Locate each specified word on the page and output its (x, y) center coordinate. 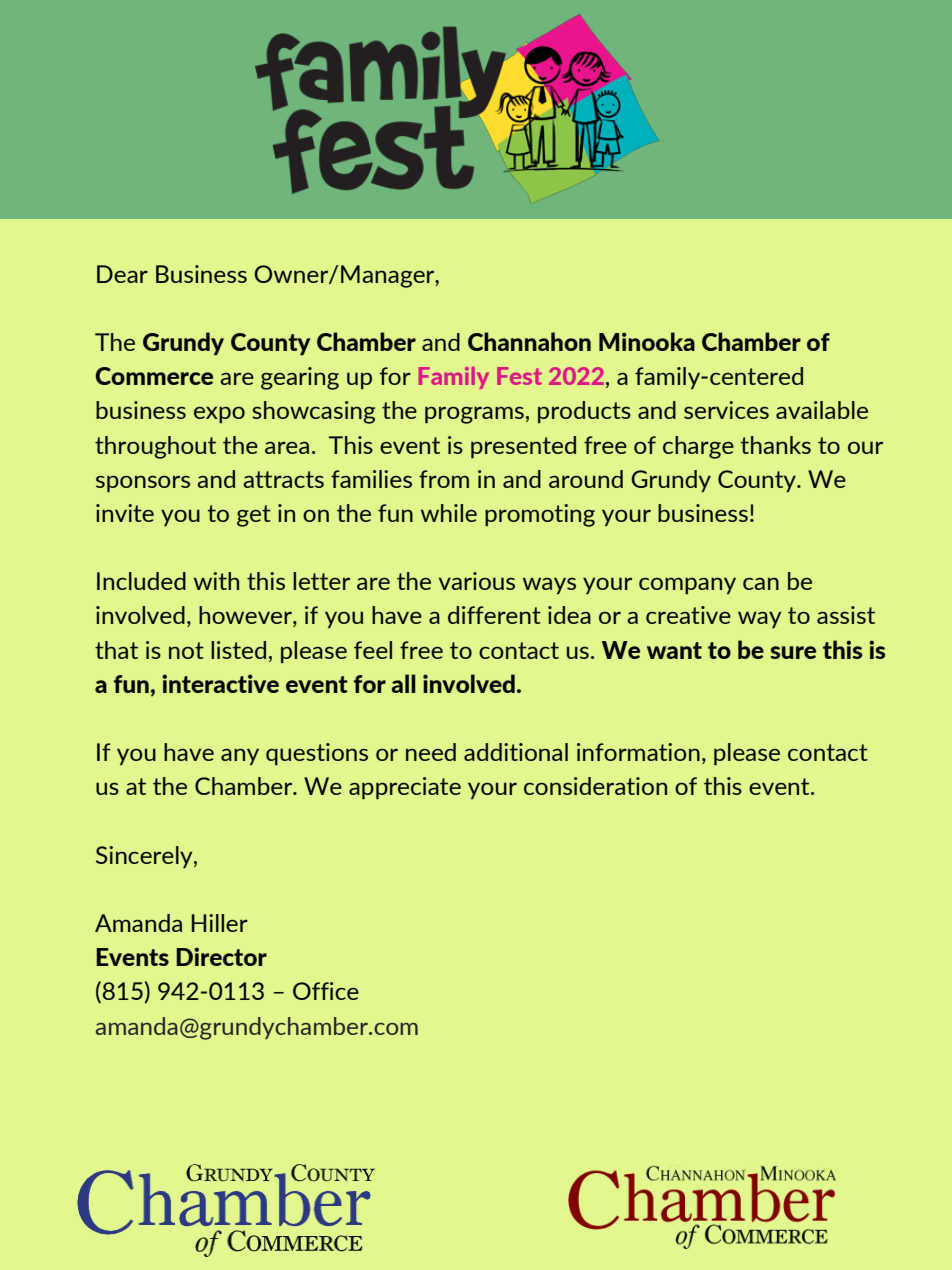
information (638, 752)
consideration (595, 786)
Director (221, 956)
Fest (519, 376)
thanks (775, 445)
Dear (122, 274)
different (494, 615)
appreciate (405, 788)
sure (793, 652)
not (186, 650)
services (726, 410)
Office (326, 991)
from (444, 479)
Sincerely (145, 857)
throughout (155, 447)
